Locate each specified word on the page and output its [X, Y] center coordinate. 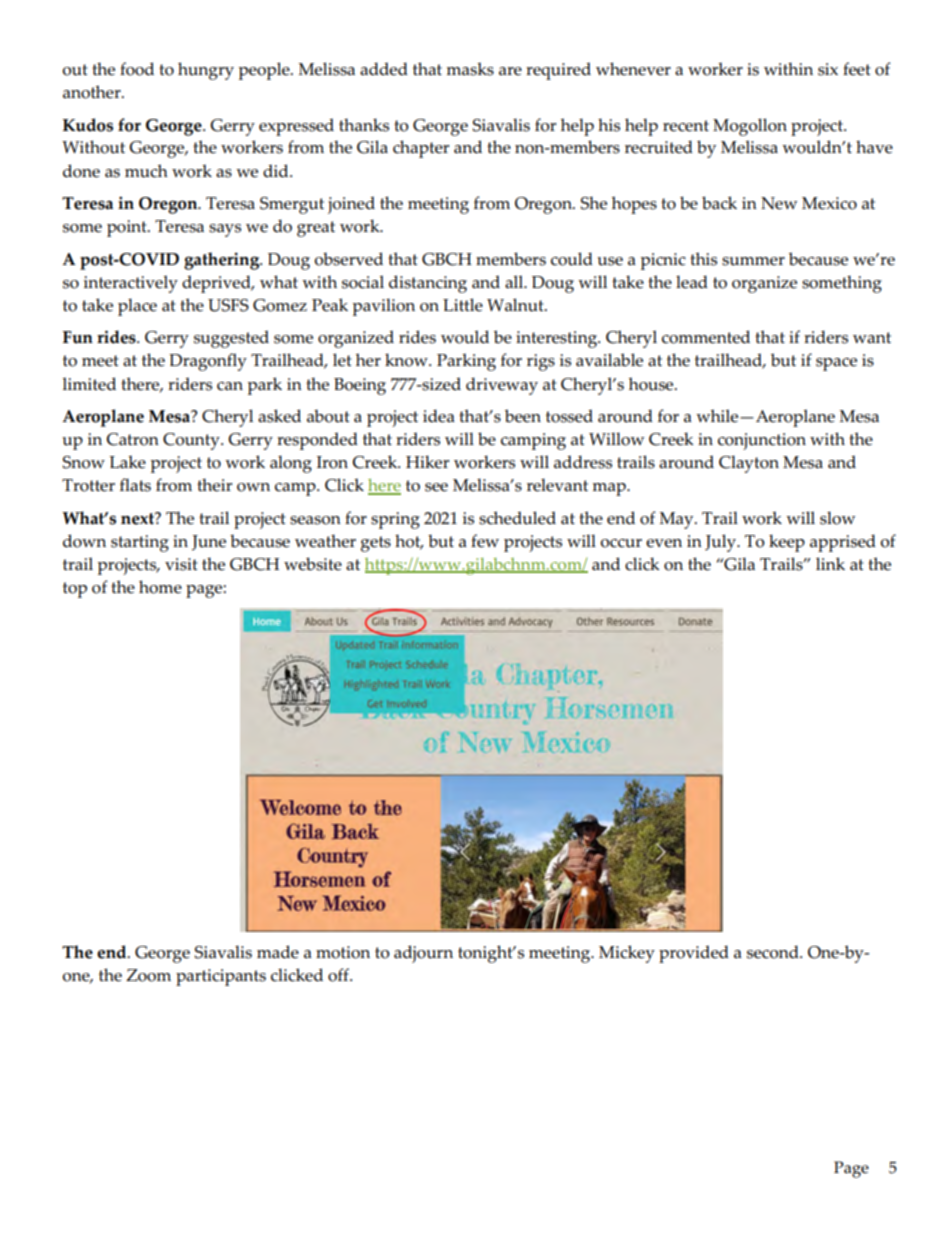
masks [470, 69]
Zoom [148, 975]
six [828, 69]
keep [787, 543]
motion [343, 952]
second [774, 952]
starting [140, 543]
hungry [206, 71]
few [485, 541]
